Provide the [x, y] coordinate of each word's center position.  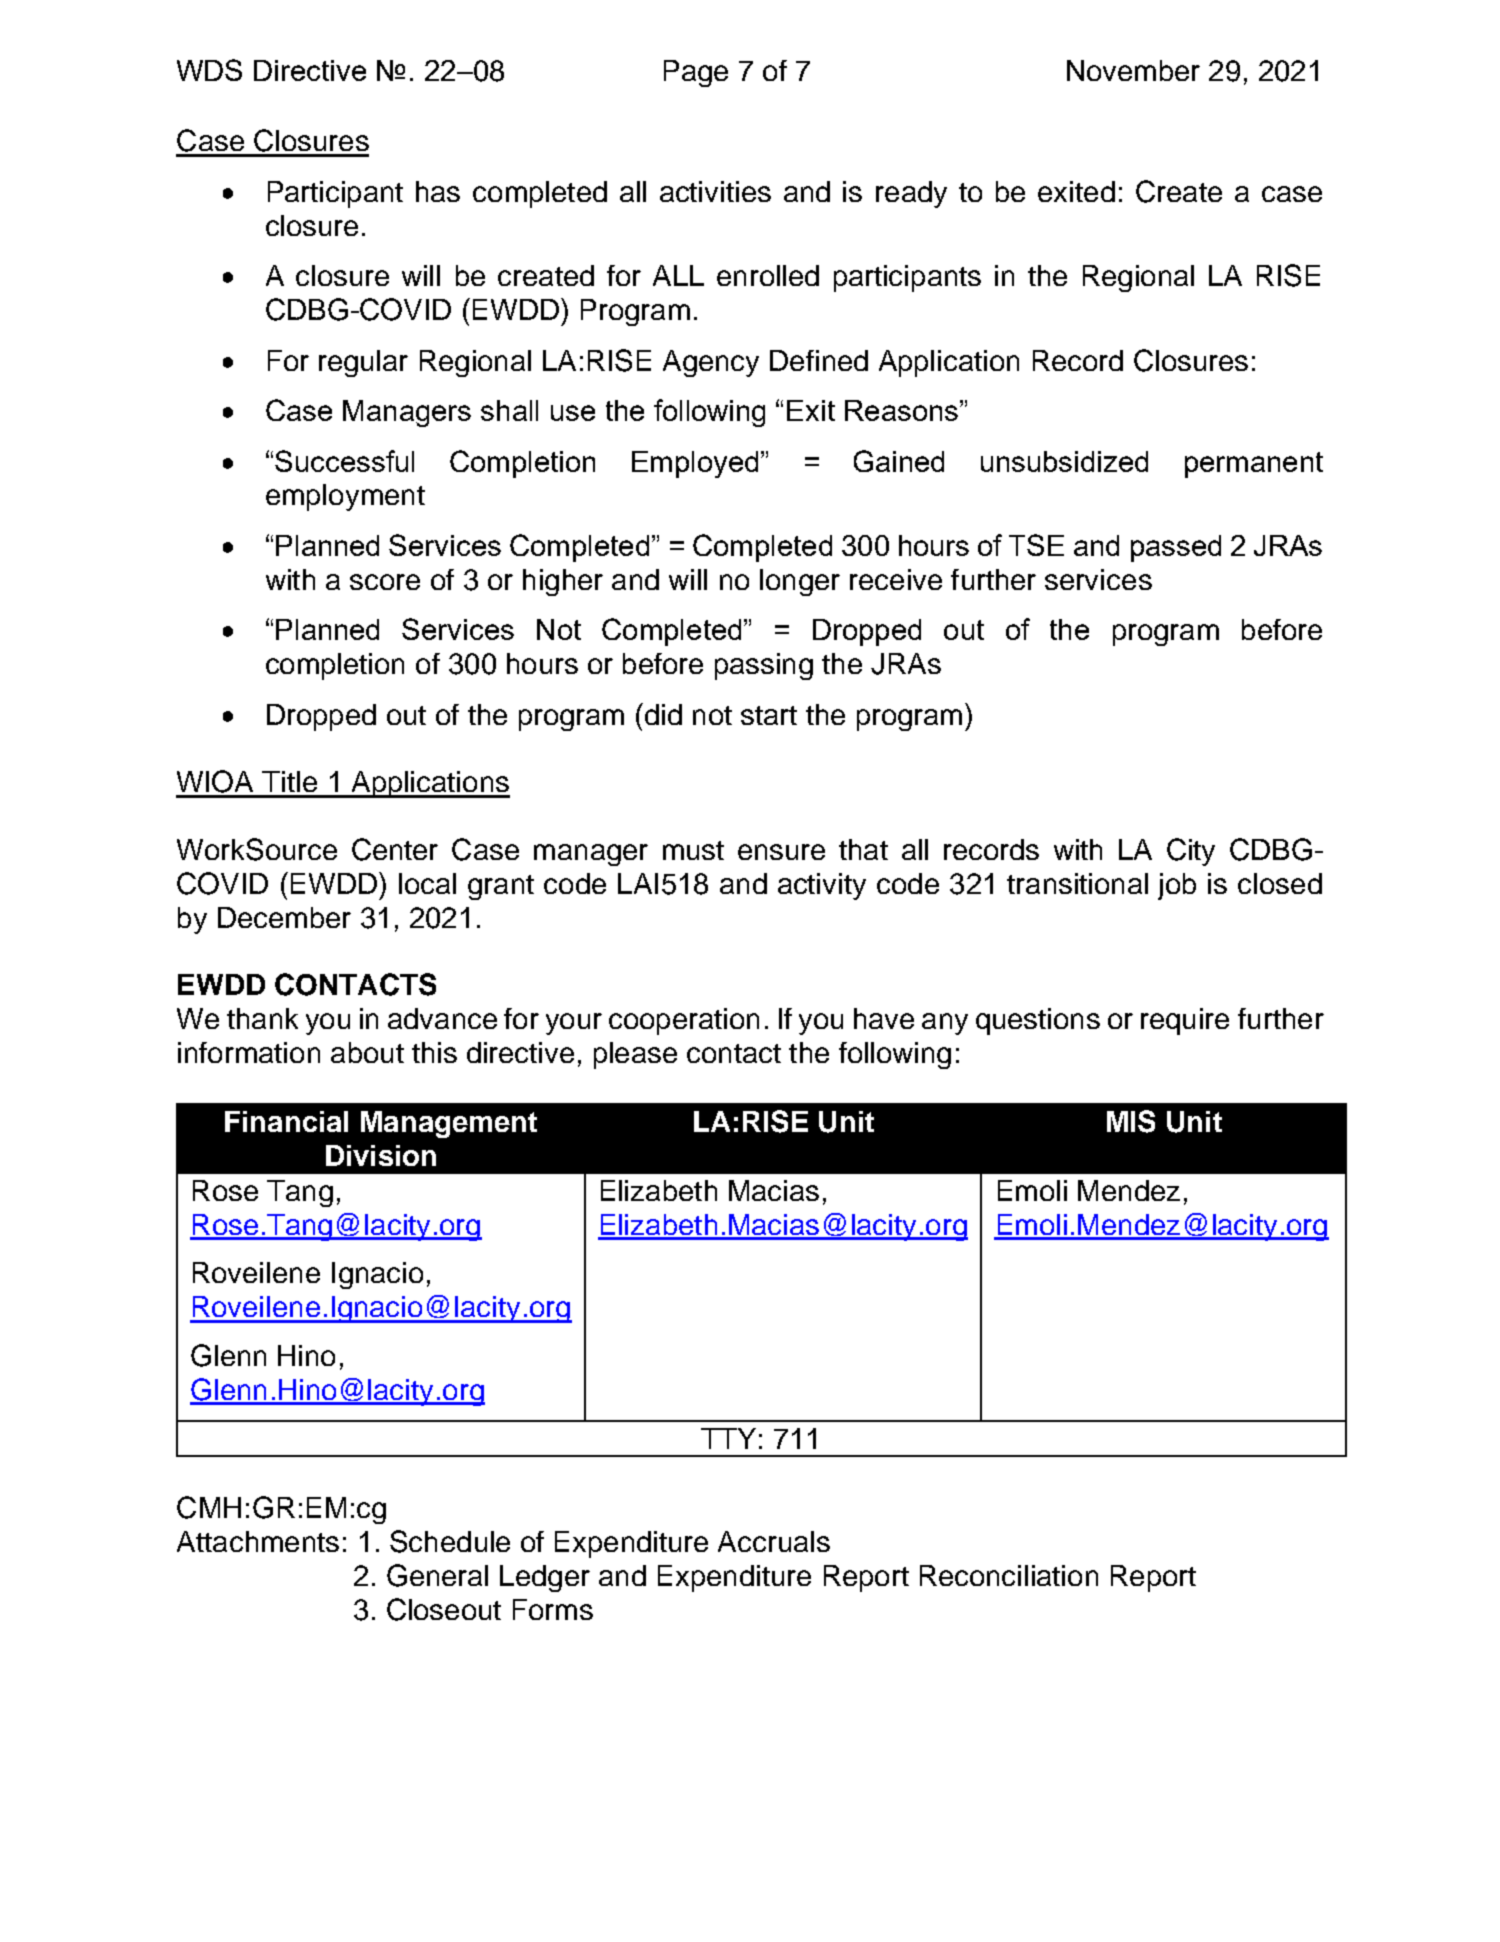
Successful [344, 461]
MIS [1131, 1121]
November [1133, 70]
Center [395, 849]
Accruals [774, 1541]
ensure [781, 852]
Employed [695, 464]
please [635, 1055]
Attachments [258, 1541]
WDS [209, 70]
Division [381, 1155]
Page [696, 73]
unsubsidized [1064, 461]
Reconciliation [1009, 1575]
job [1177, 886]
